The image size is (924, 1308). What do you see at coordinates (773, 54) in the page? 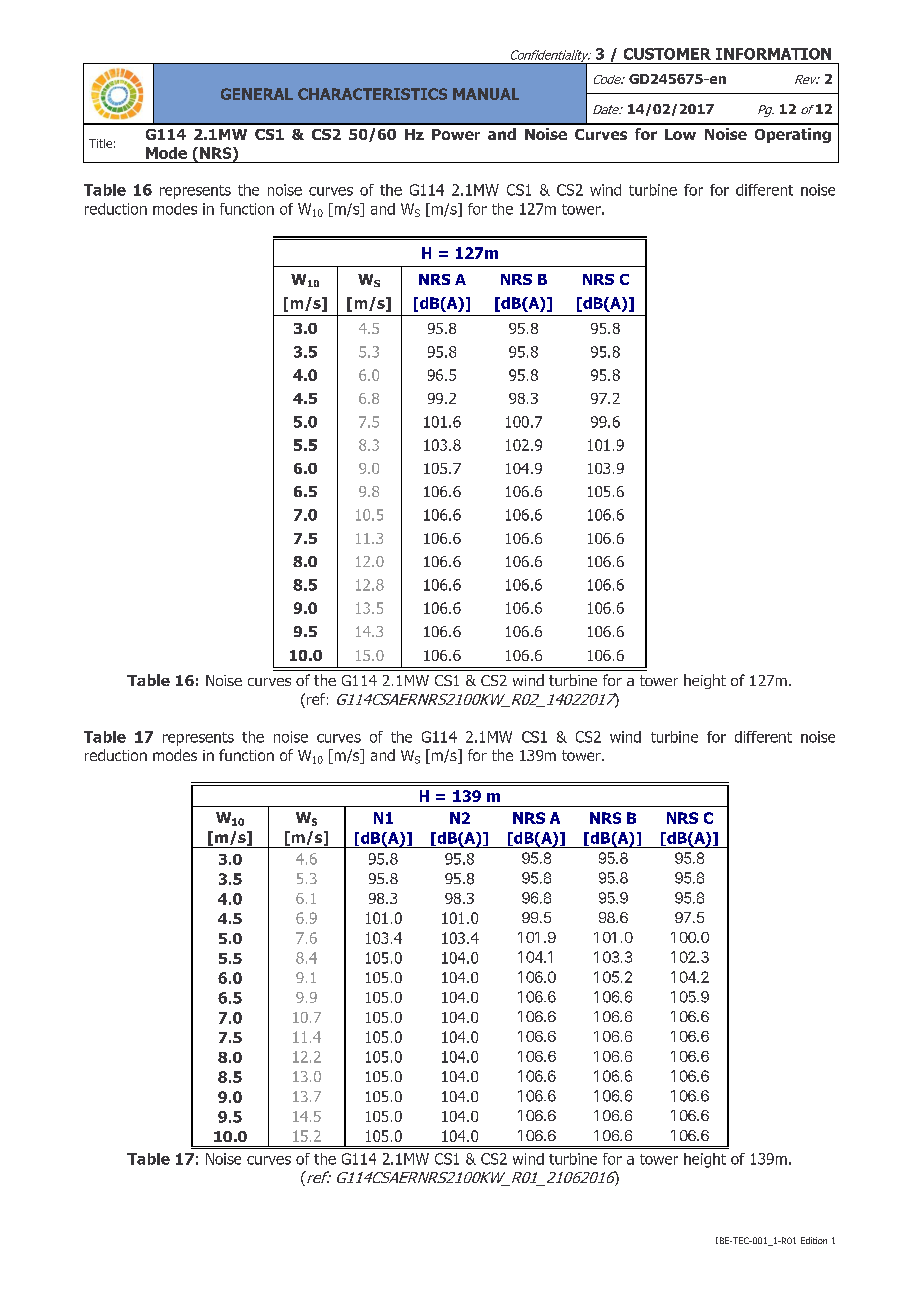
I see `INFORMATION` at bounding box center [773, 54].
